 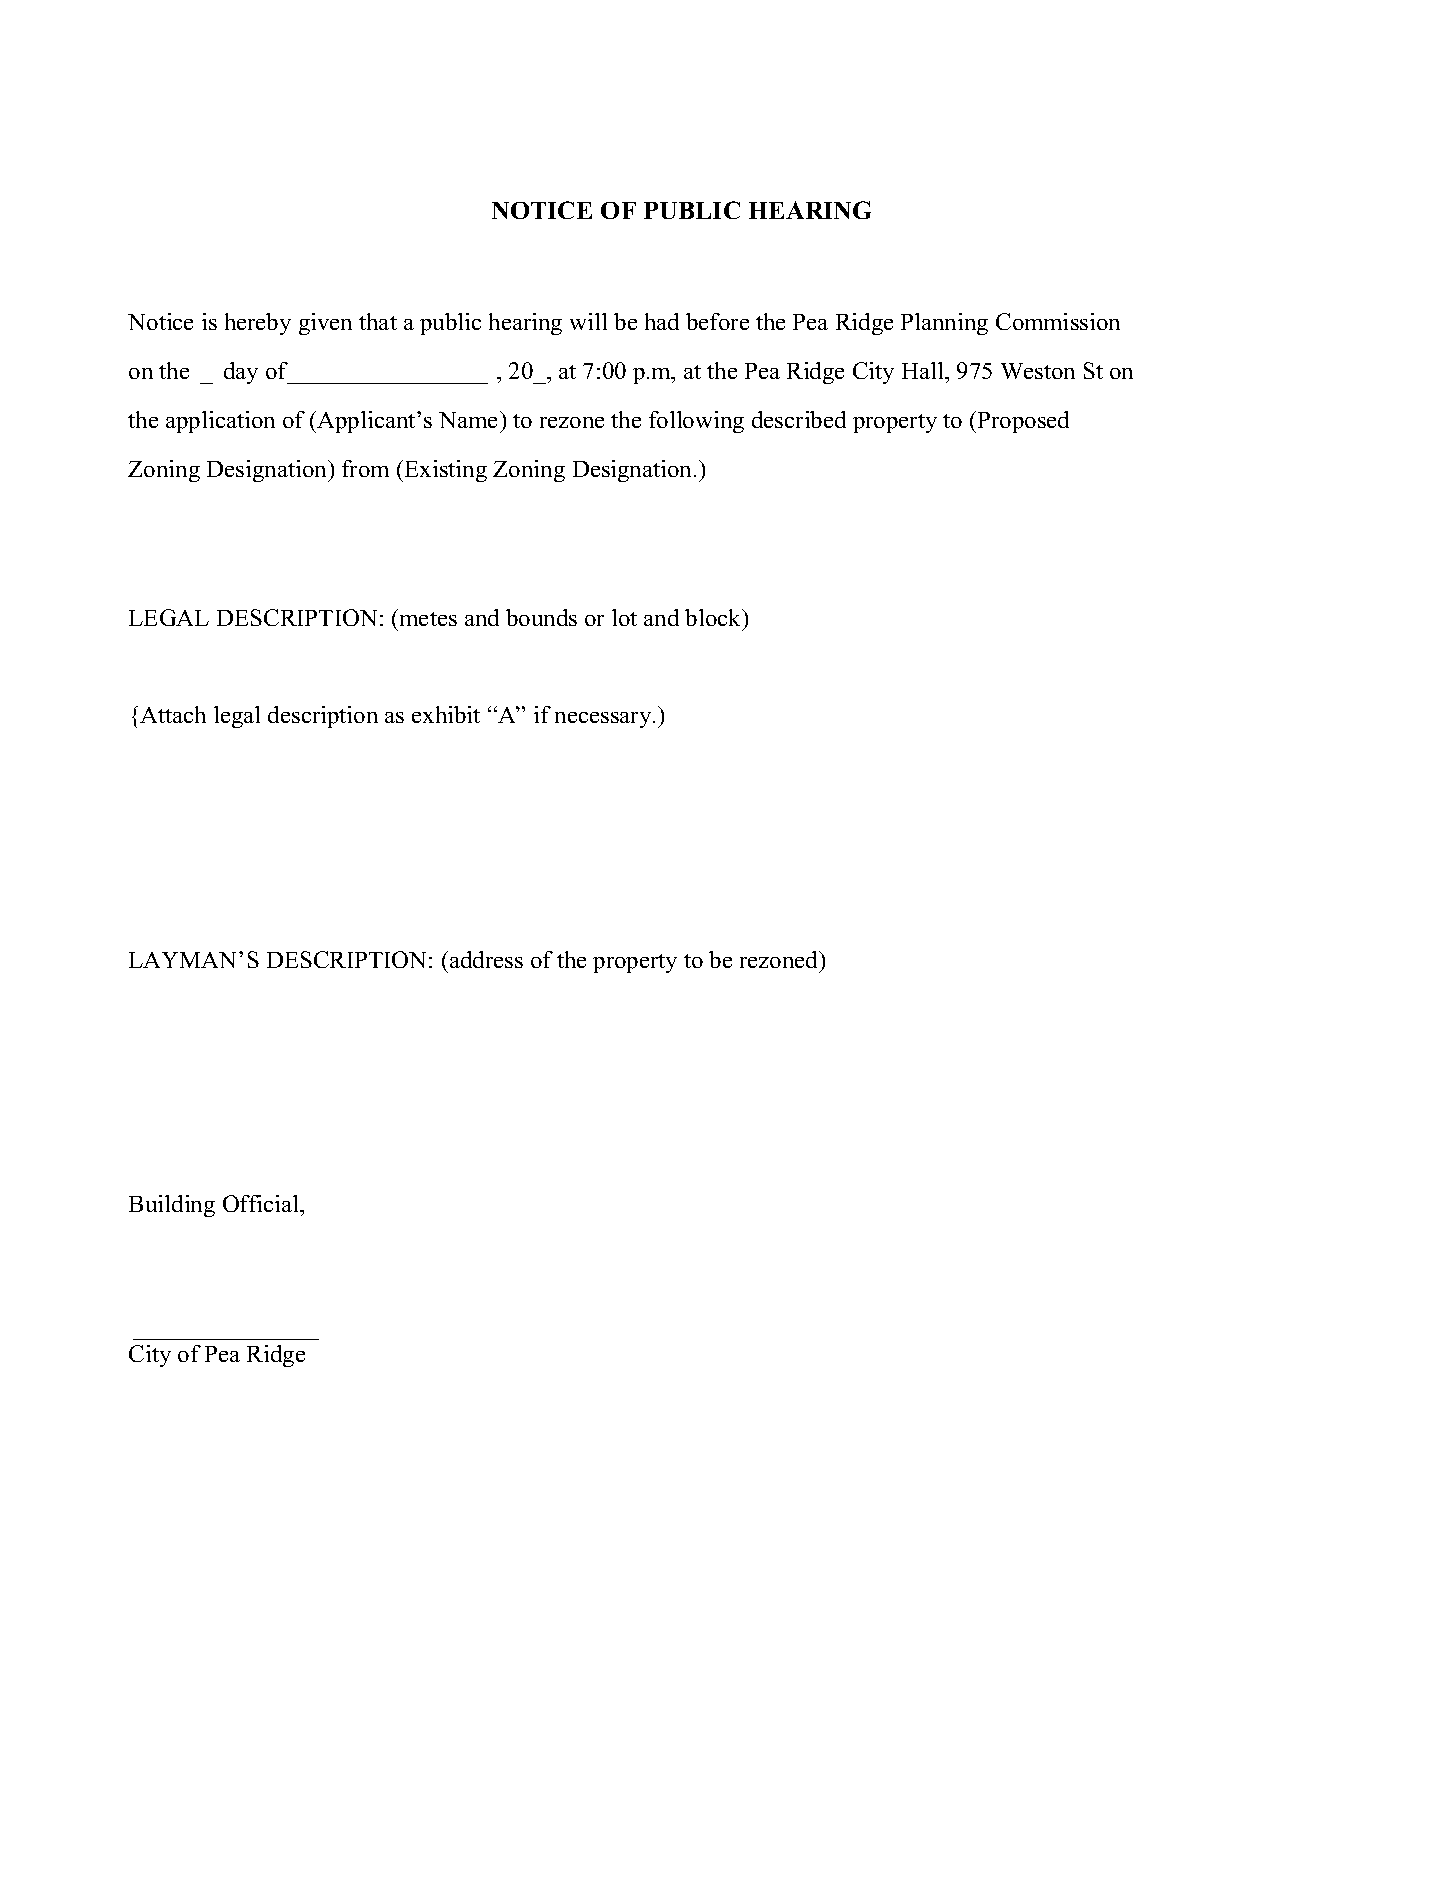 What do you see at coordinates (714, 617) in the image?
I see `block` at bounding box center [714, 617].
